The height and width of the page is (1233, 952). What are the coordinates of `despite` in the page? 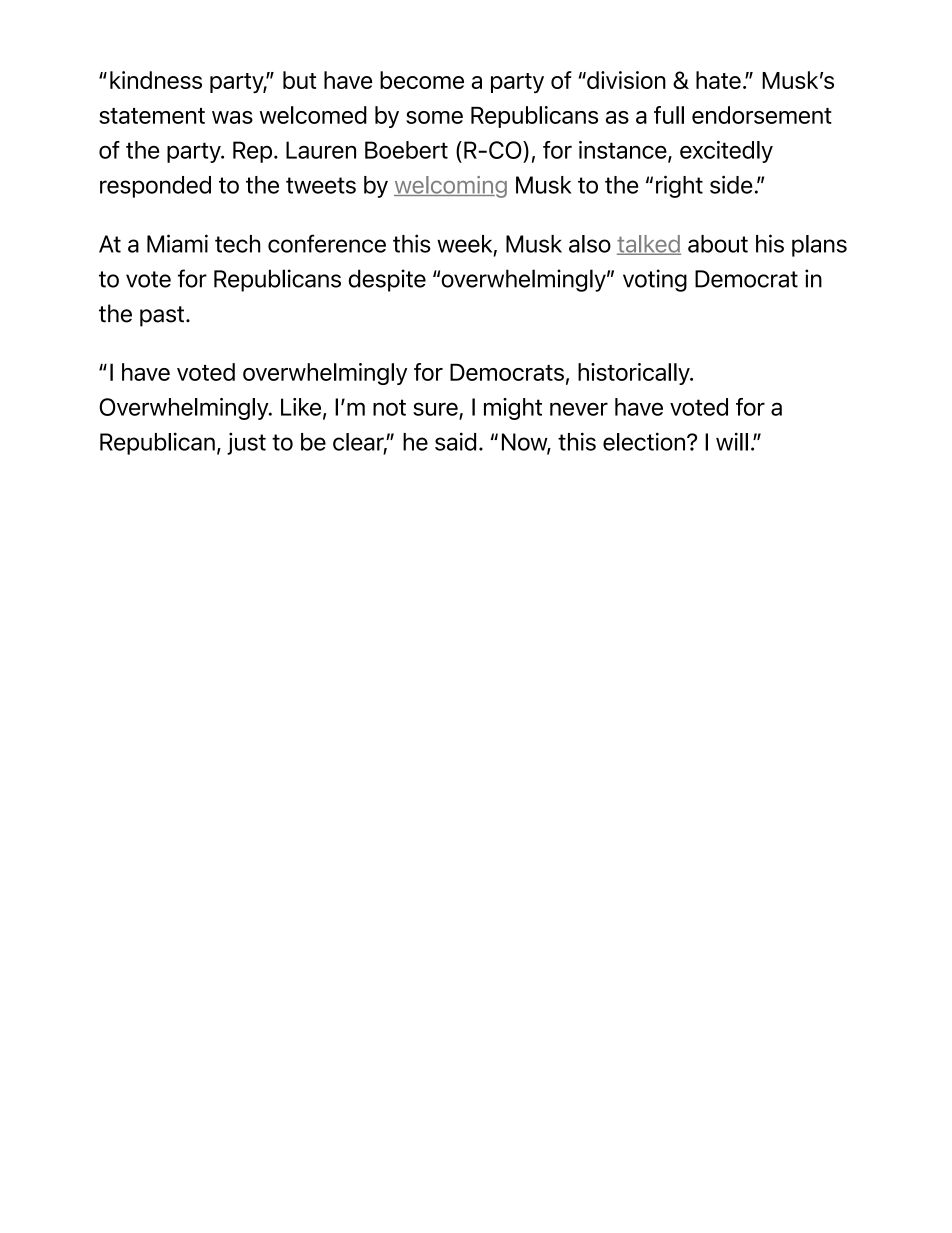 It's located at (387, 280).
